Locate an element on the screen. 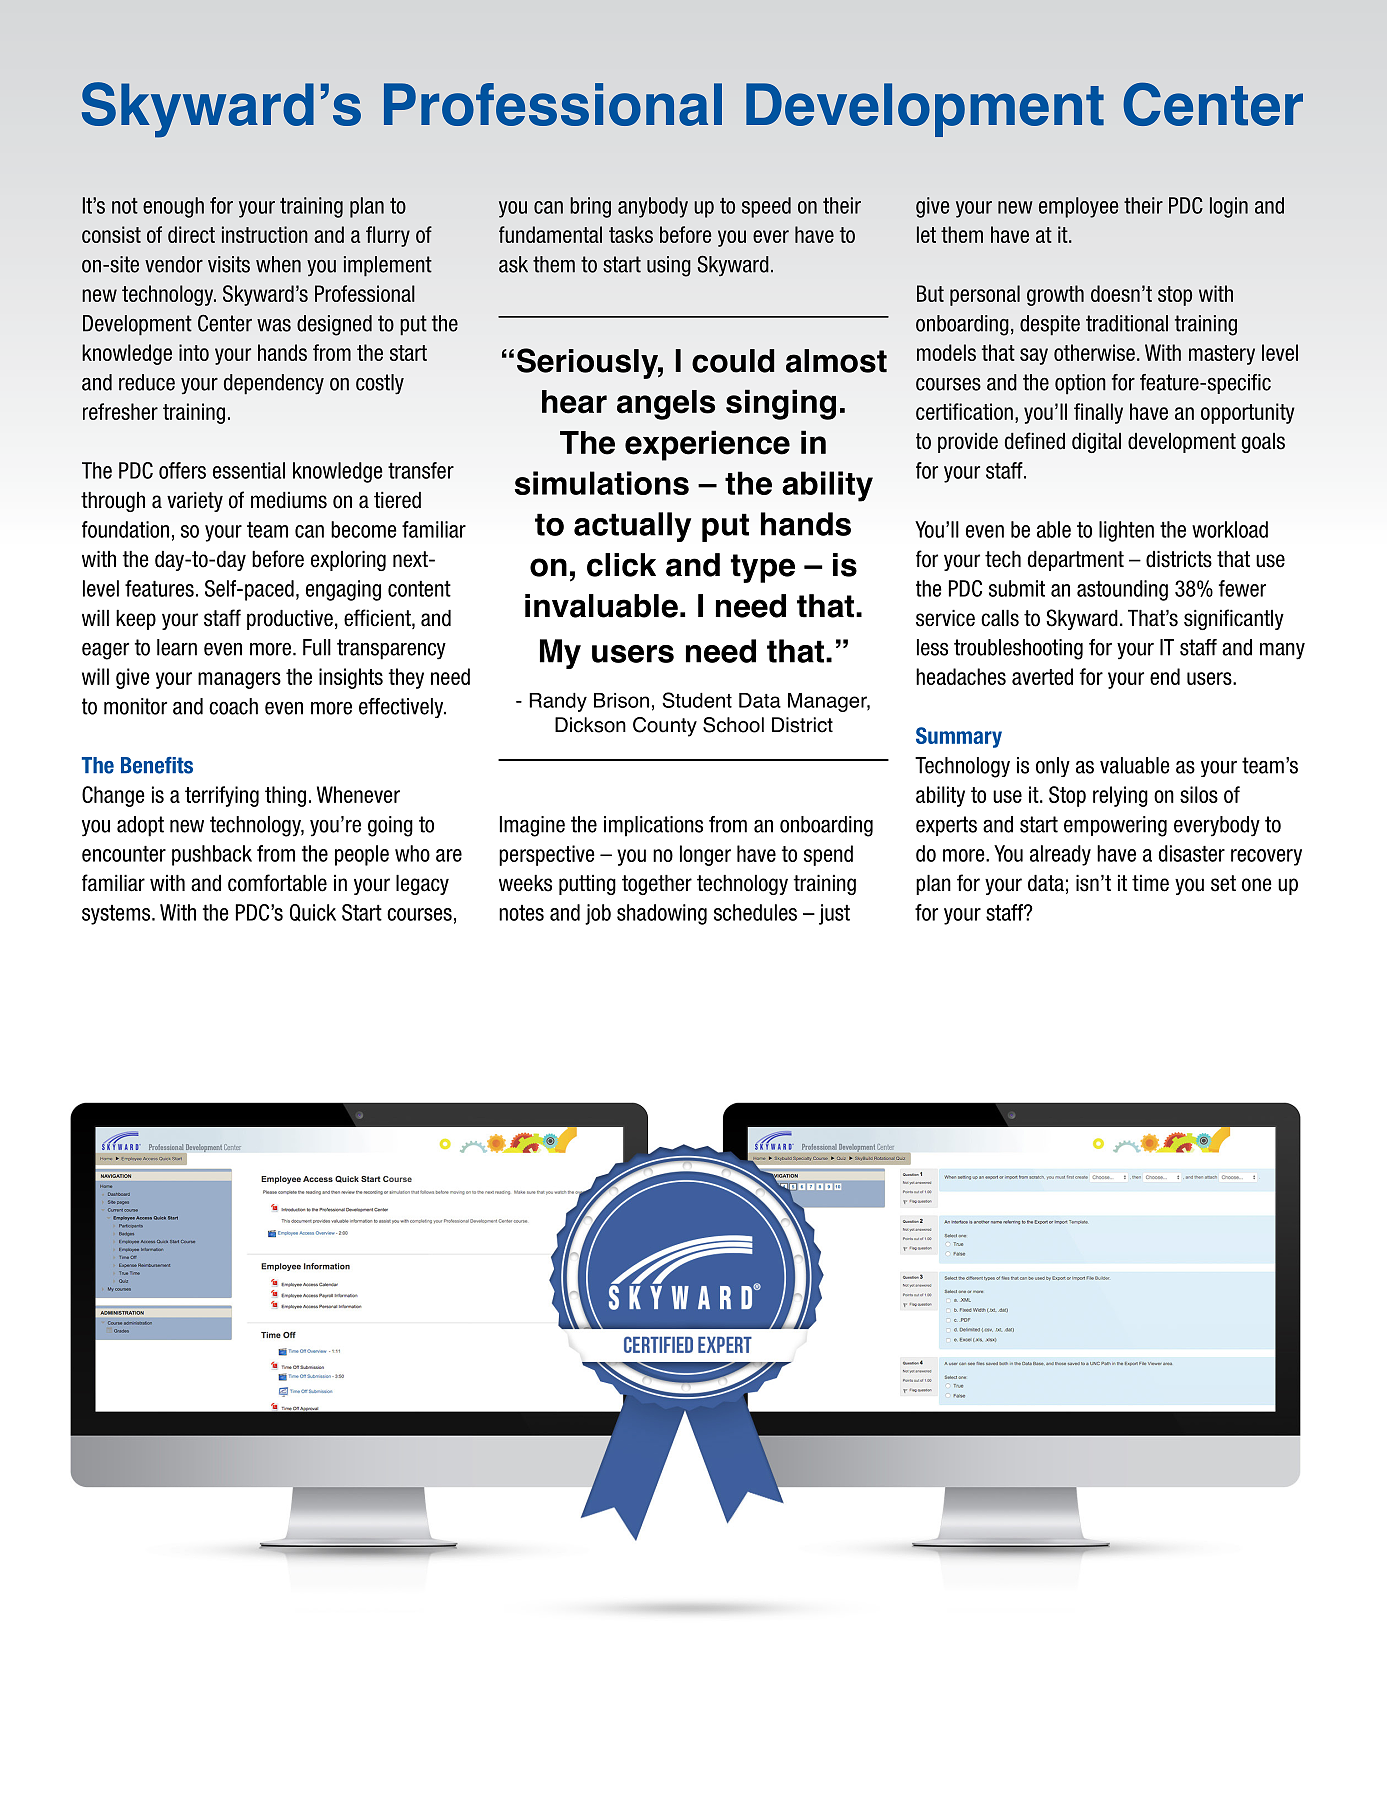 The width and height of the screenshot is (1387, 1795). could is located at coordinates (733, 361).
